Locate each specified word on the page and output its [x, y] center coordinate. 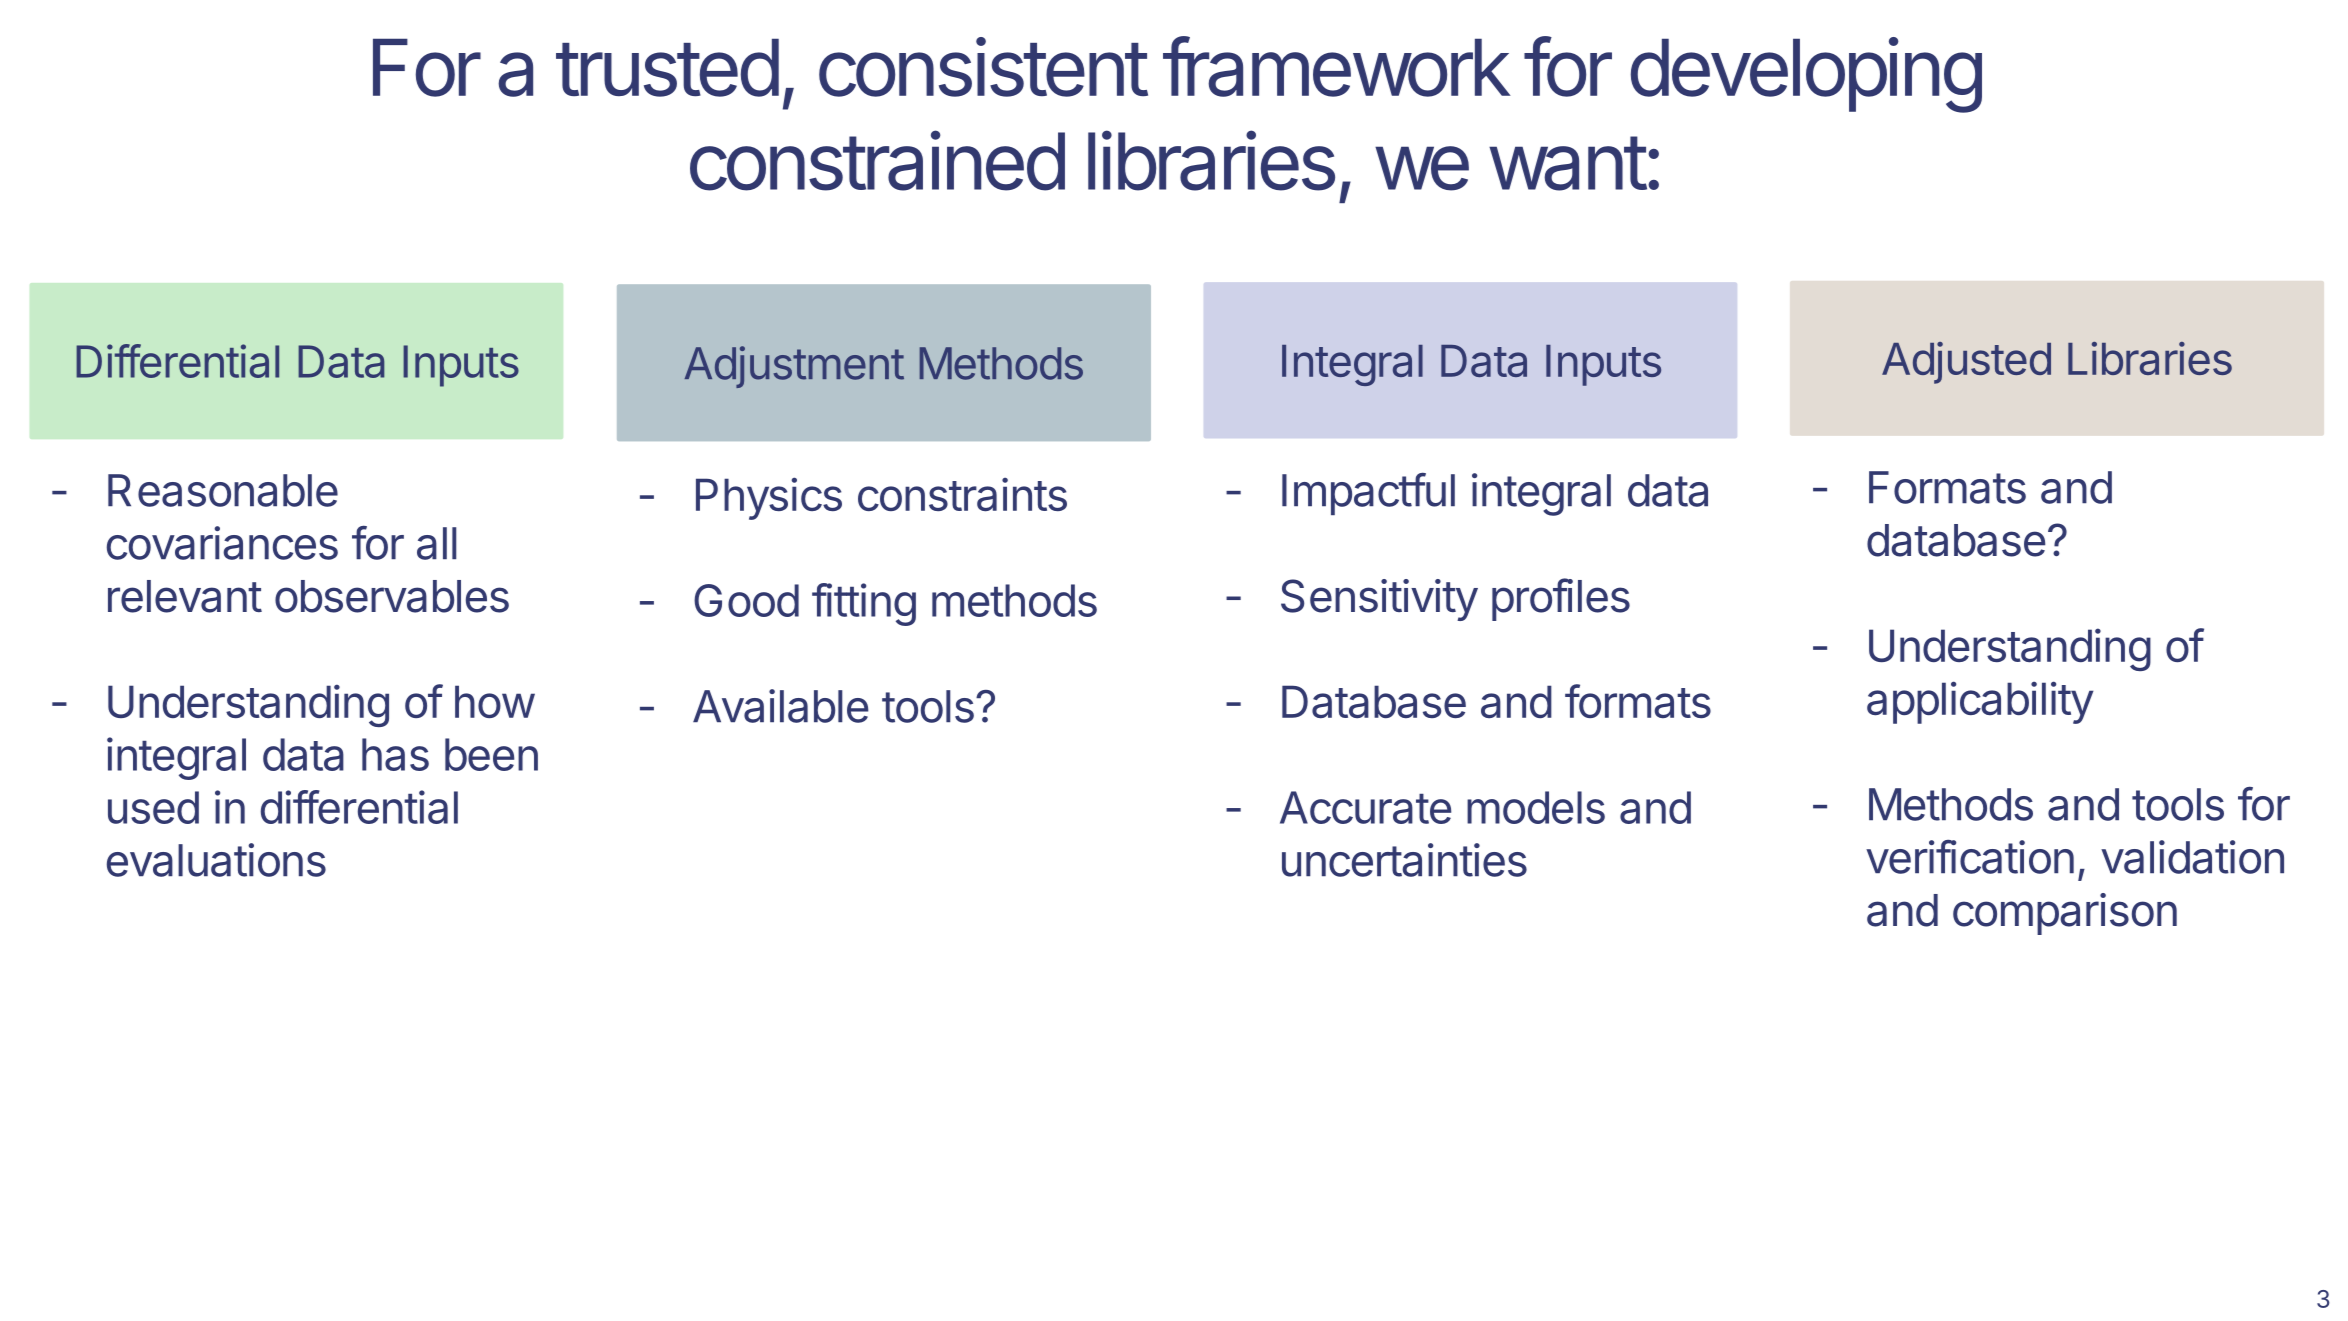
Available [781, 706]
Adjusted [1966, 363]
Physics [769, 498]
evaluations [216, 860]
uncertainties [1404, 860]
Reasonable [223, 490]
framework [1336, 66]
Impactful [1368, 494]
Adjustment [794, 367]
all [436, 543]
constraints [962, 495]
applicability [1980, 702]
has [395, 754]
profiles [1561, 599]
